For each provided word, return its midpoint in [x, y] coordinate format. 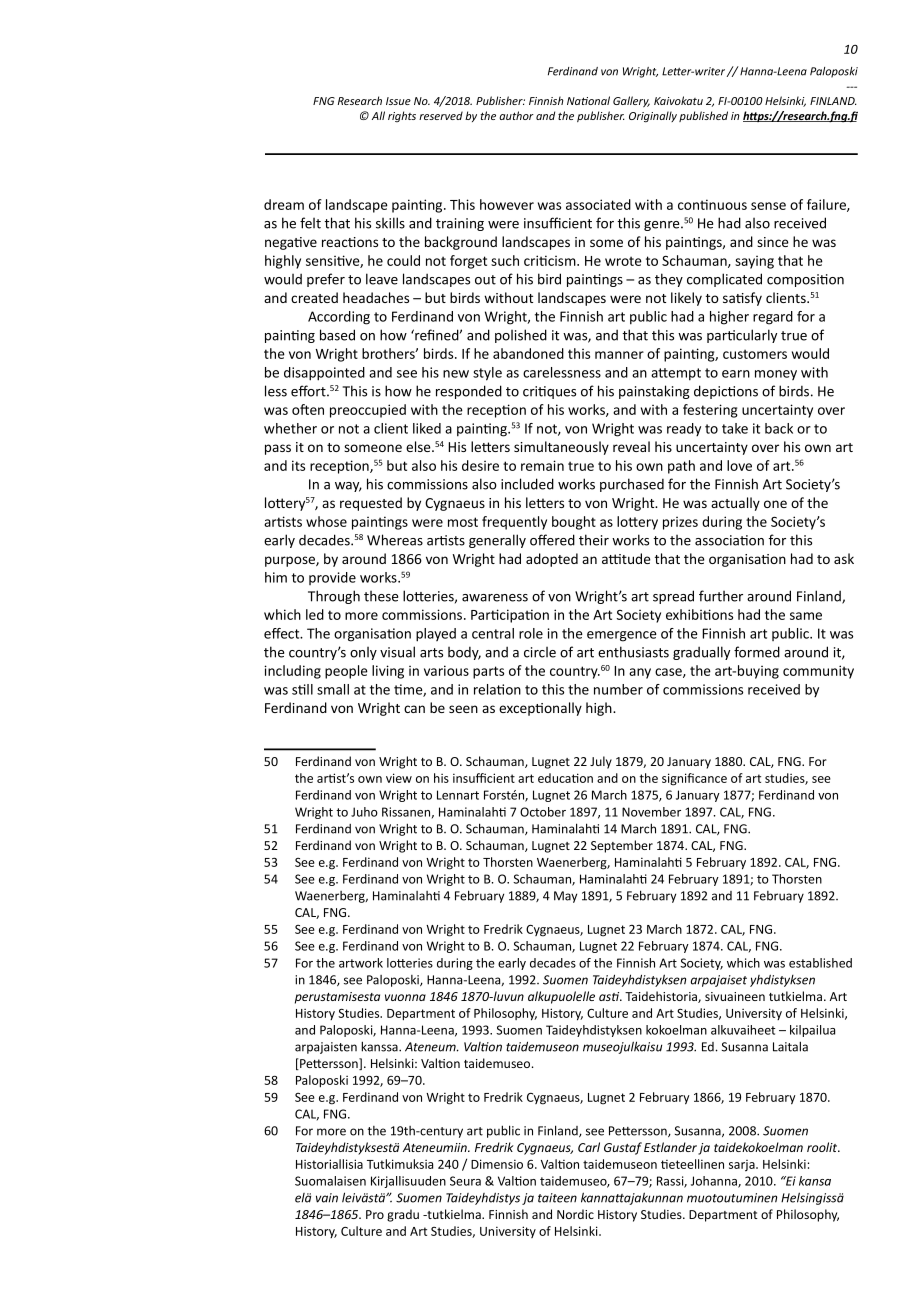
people [346, 672]
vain [327, 1198]
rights [402, 116]
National [588, 100]
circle [540, 652]
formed [757, 652]
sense [768, 206]
